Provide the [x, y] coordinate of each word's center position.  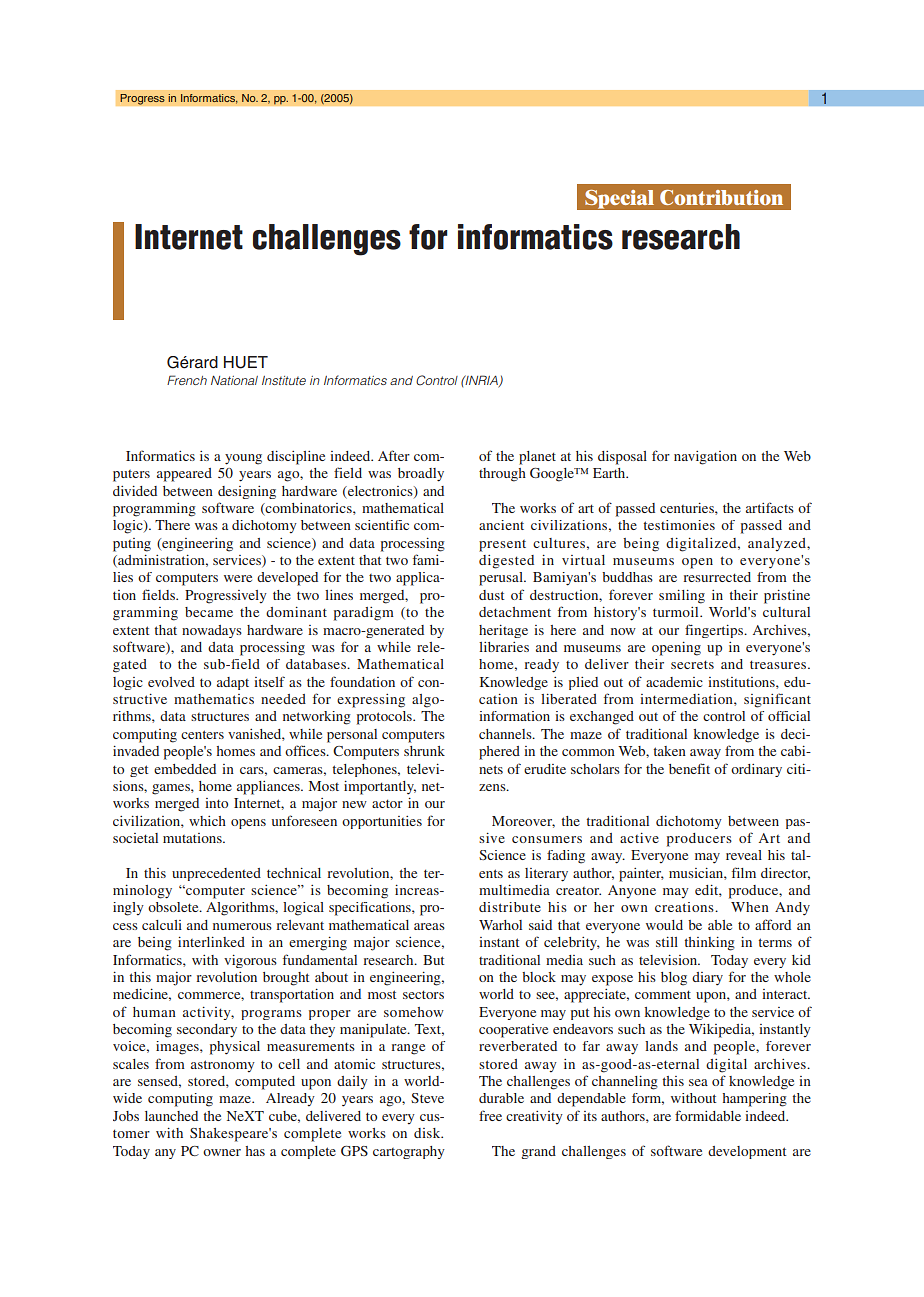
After [394, 455]
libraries [504, 647]
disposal [622, 458]
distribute [510, 907]
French [187, 380]
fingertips [715, 631]
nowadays [212, 631]
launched [171, 1116]
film [744, 872]
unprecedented [216, 874]
